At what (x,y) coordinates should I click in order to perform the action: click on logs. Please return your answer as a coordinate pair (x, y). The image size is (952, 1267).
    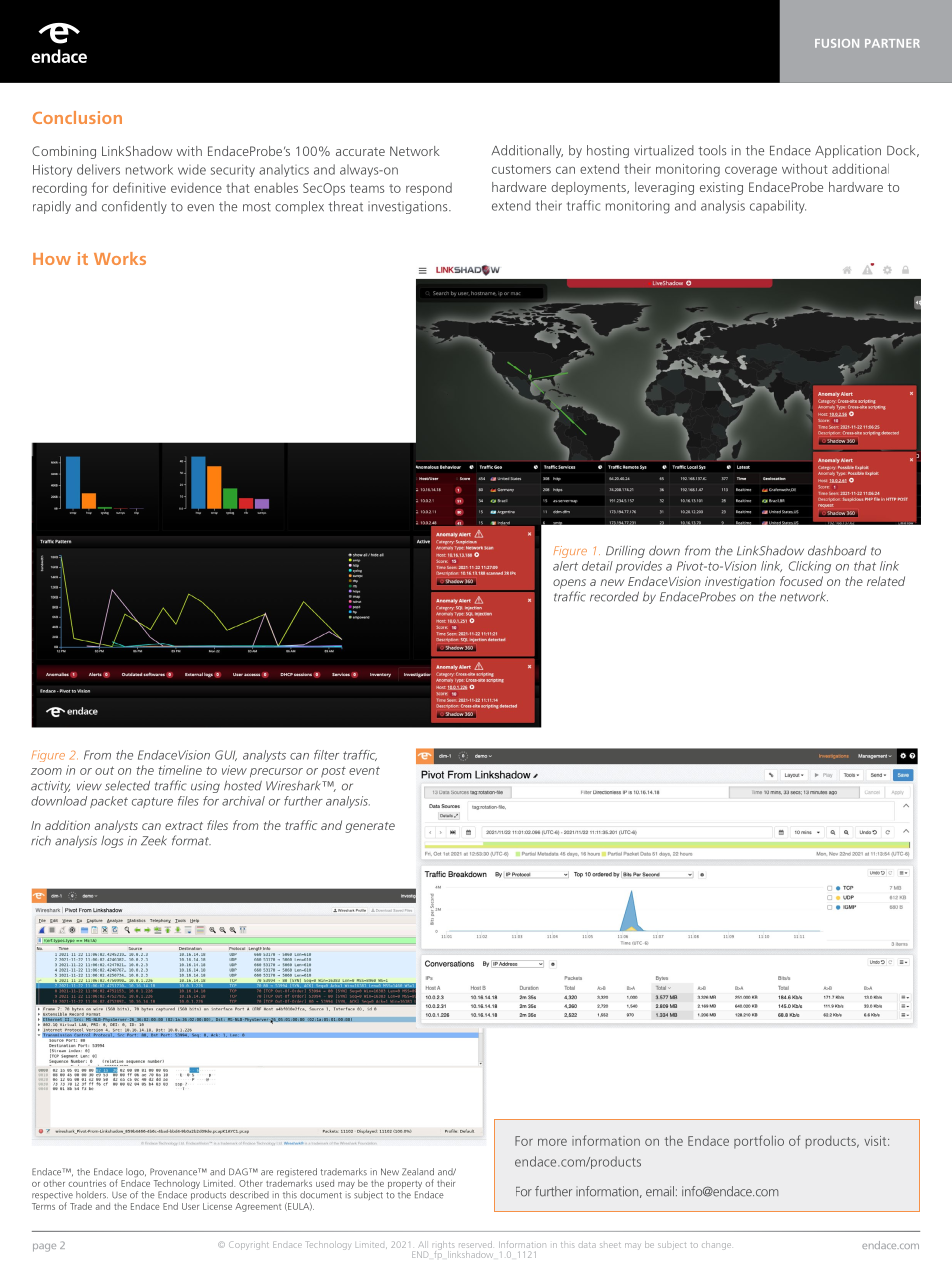
    Looking at the image, I should click on (112, 842).
